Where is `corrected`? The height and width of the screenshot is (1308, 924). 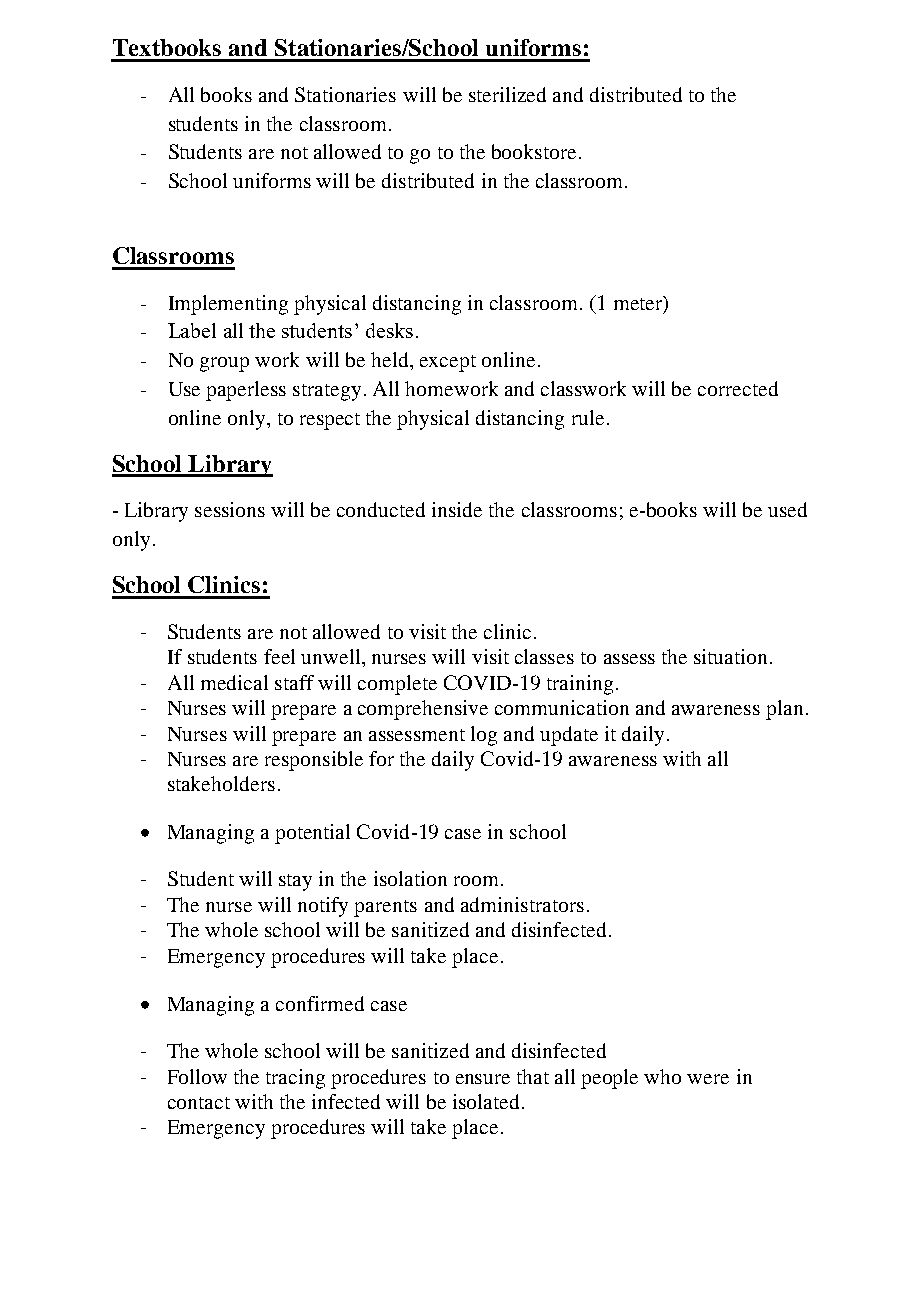
corrected is located at coordinates (738, 388).
